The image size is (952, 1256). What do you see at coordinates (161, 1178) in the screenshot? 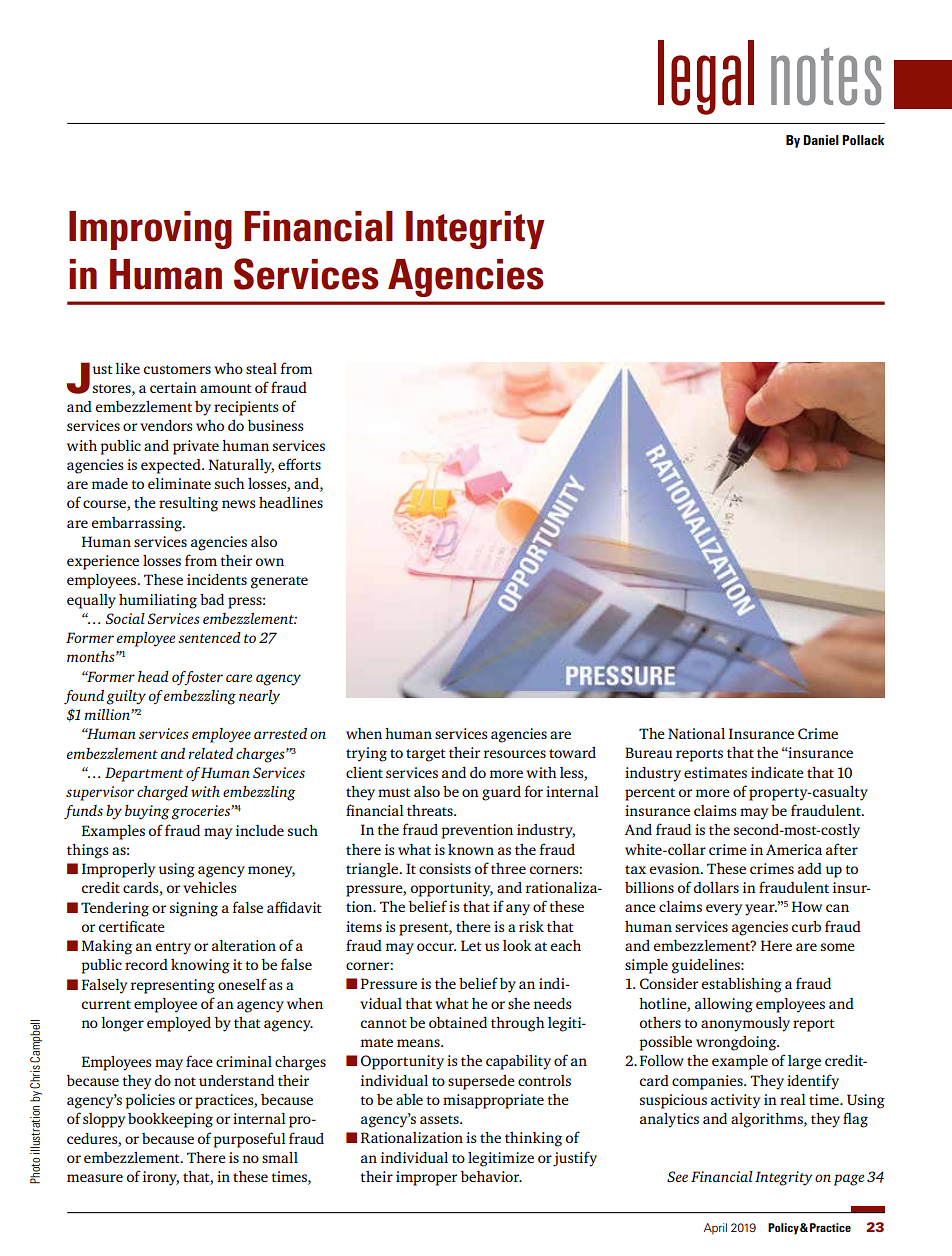
I see `irony` at bounding box center [161, 1178].
